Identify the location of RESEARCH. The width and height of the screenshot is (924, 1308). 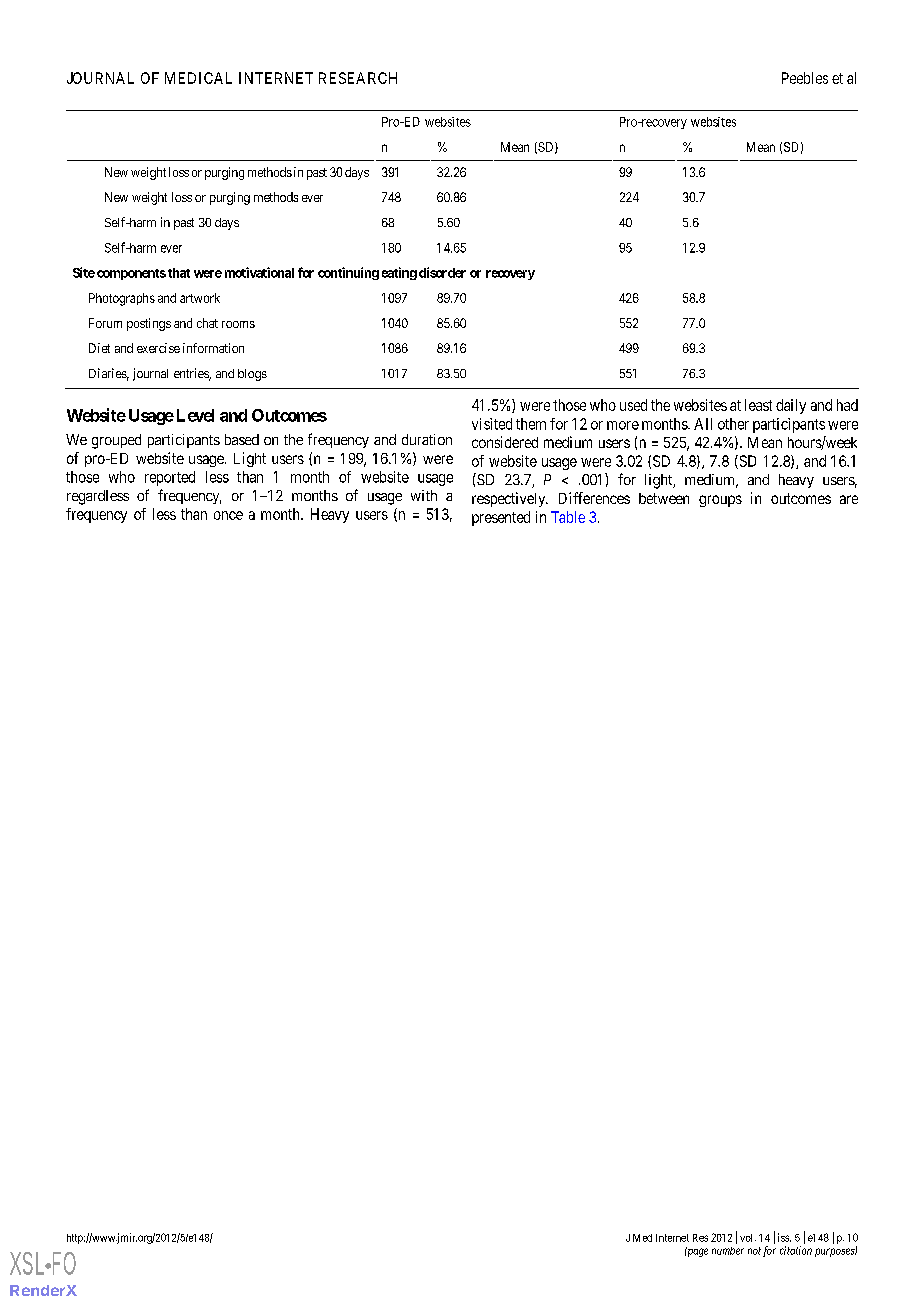
(358, 78).
